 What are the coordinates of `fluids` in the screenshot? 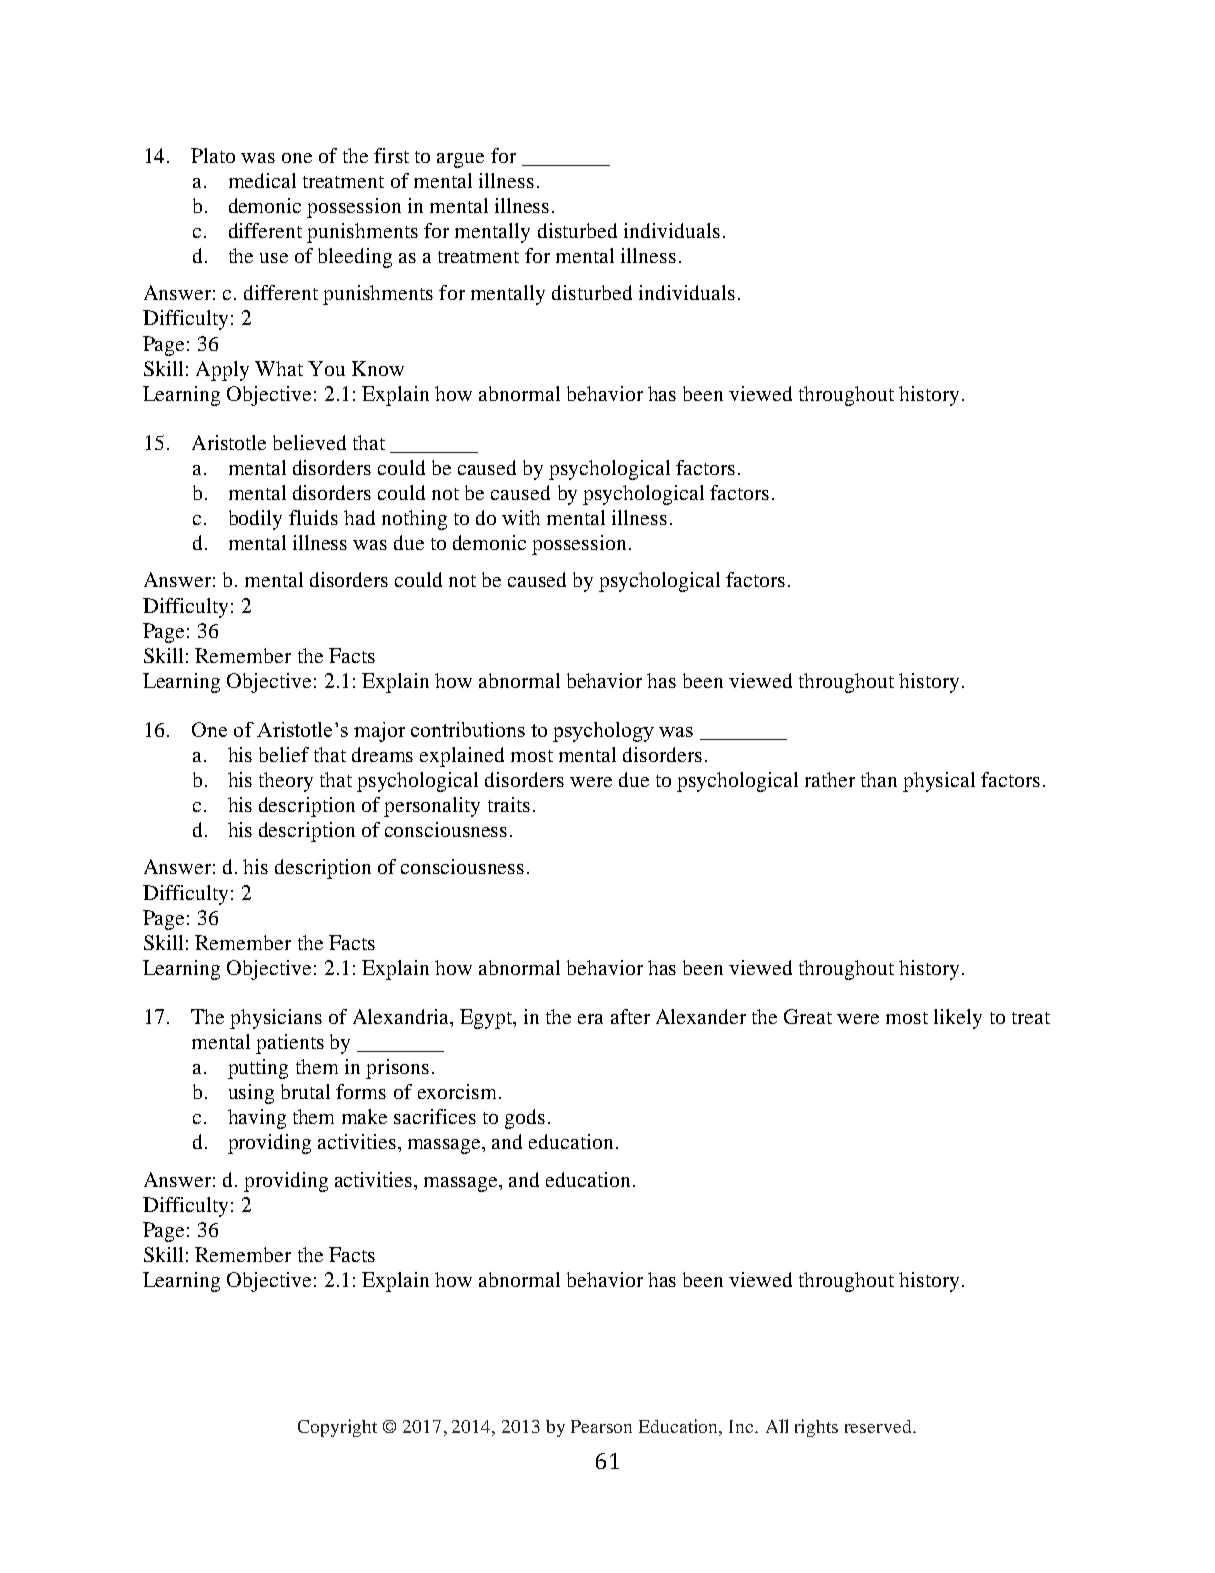 It's located at (313, 517).
